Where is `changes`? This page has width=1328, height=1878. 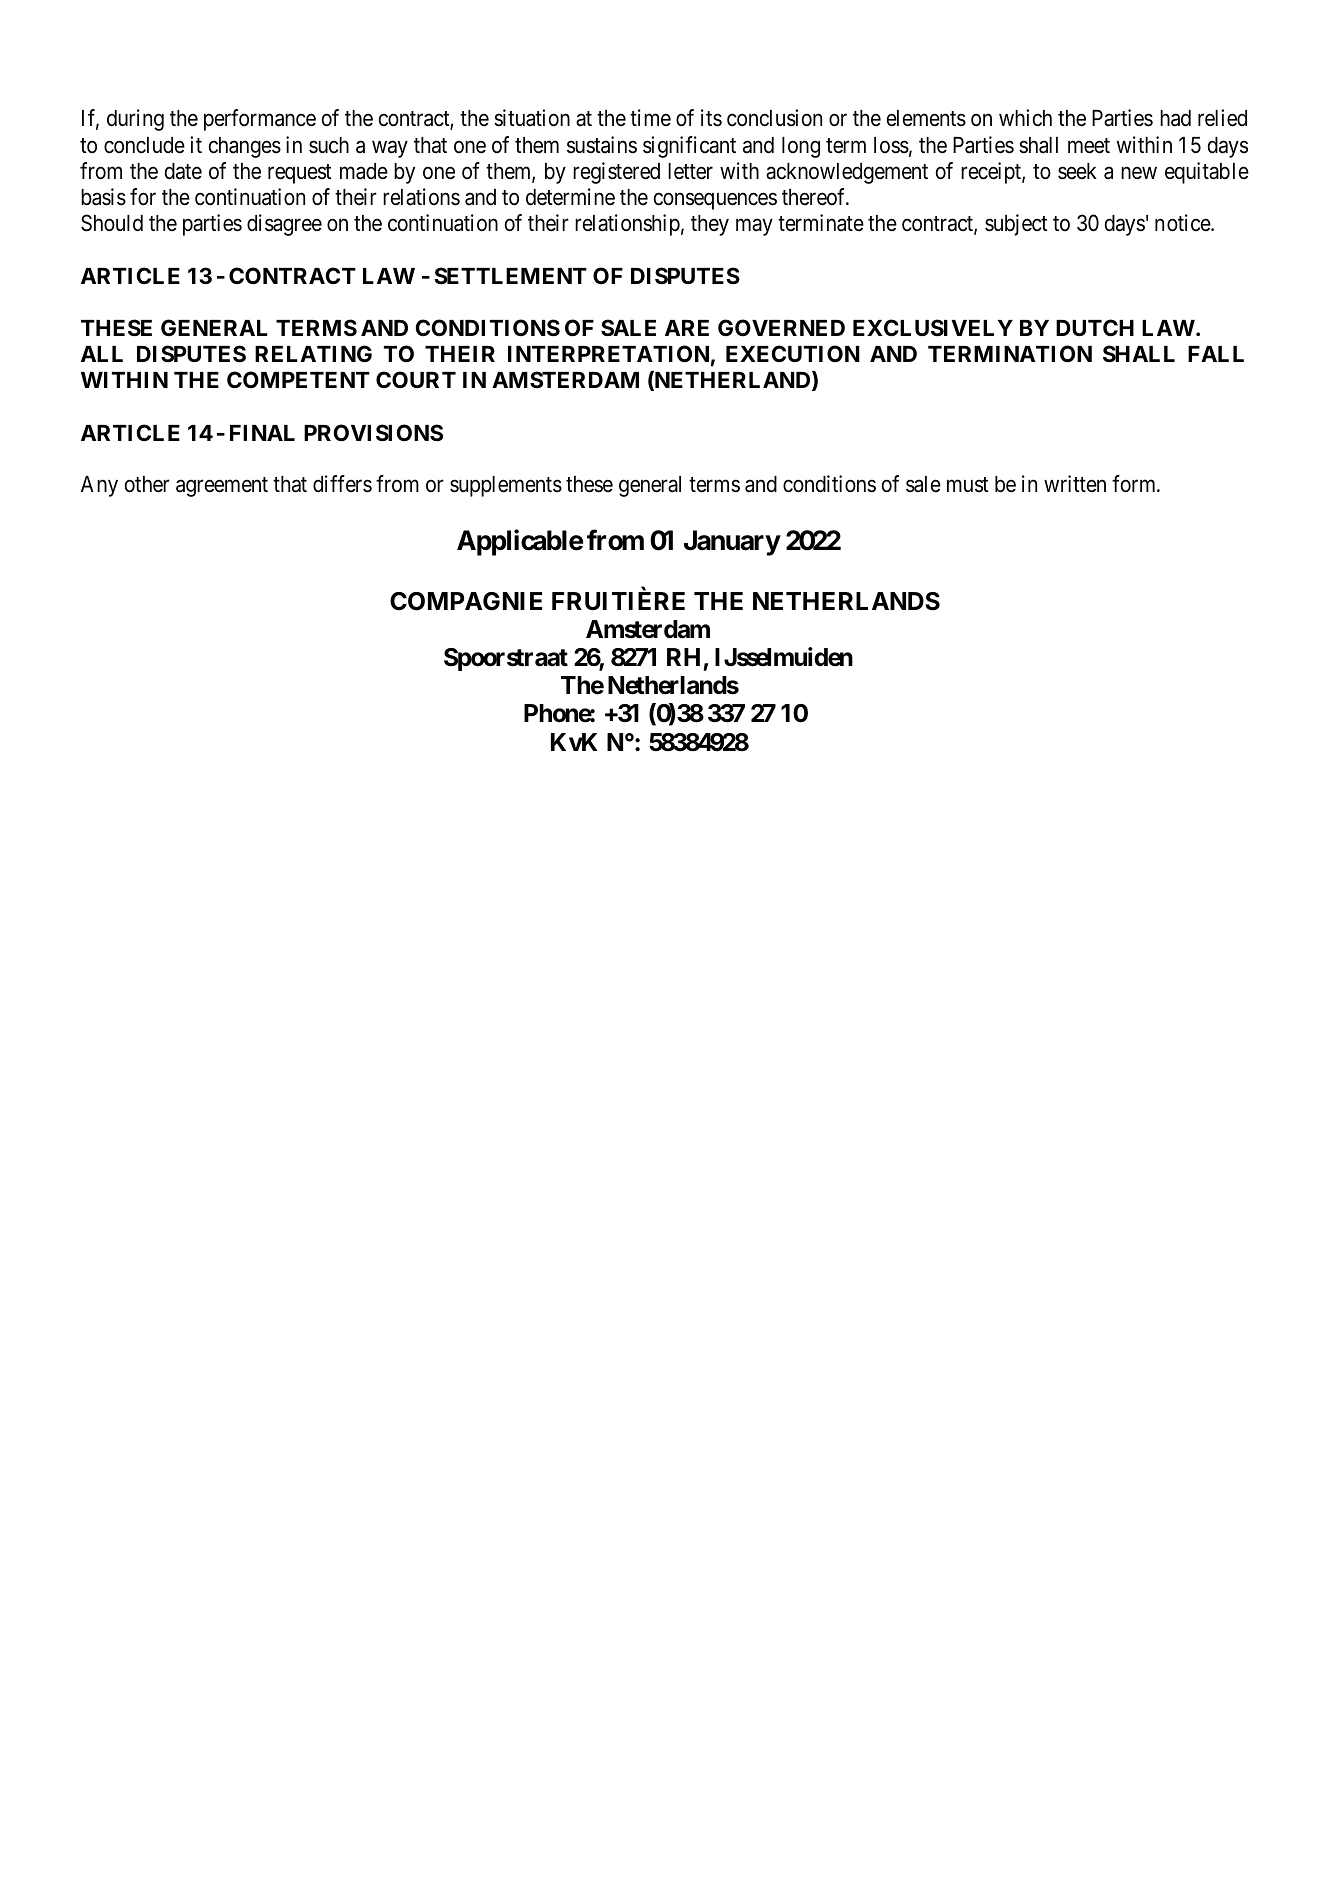 changes is located at coordinates (245, 147).
